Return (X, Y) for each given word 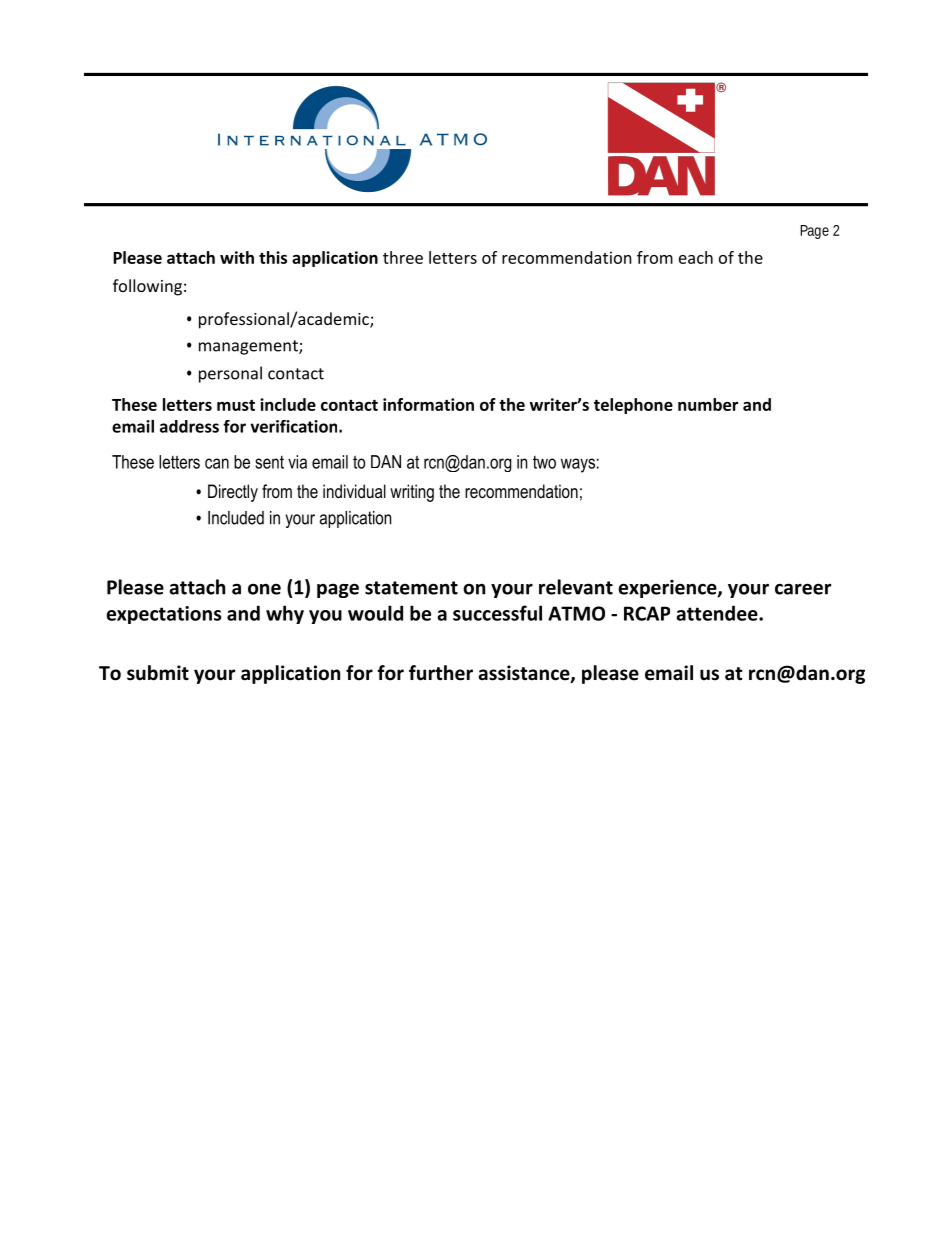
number (708, 404)
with (237, 257)
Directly (233, 493)
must (236, 405)
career (803, 589)
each (696, 257)
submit (158, 673)
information (428, 404)
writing (412, 493)
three (403, 257)
